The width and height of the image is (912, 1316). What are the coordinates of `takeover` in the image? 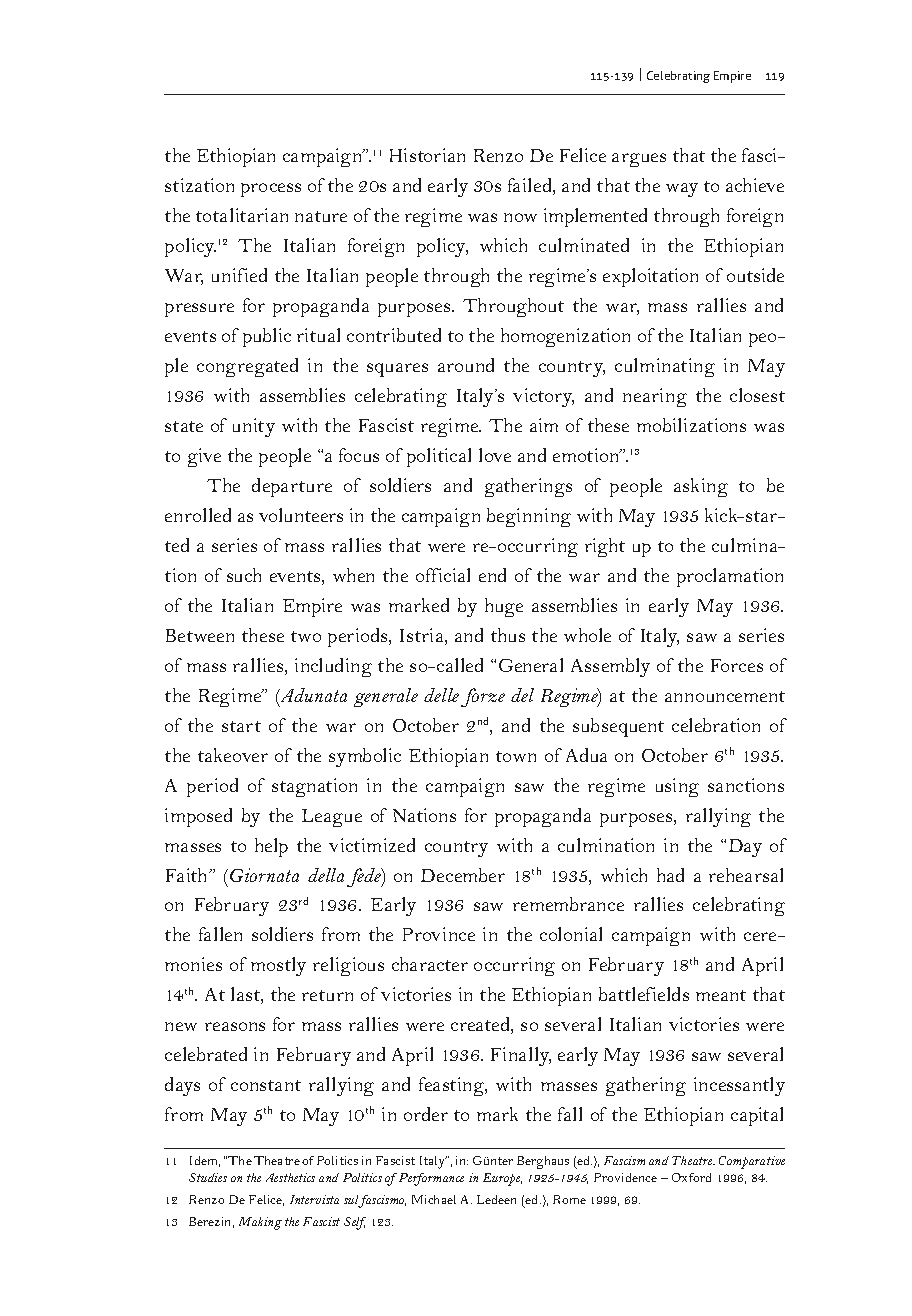 It's located at (233, 755).
